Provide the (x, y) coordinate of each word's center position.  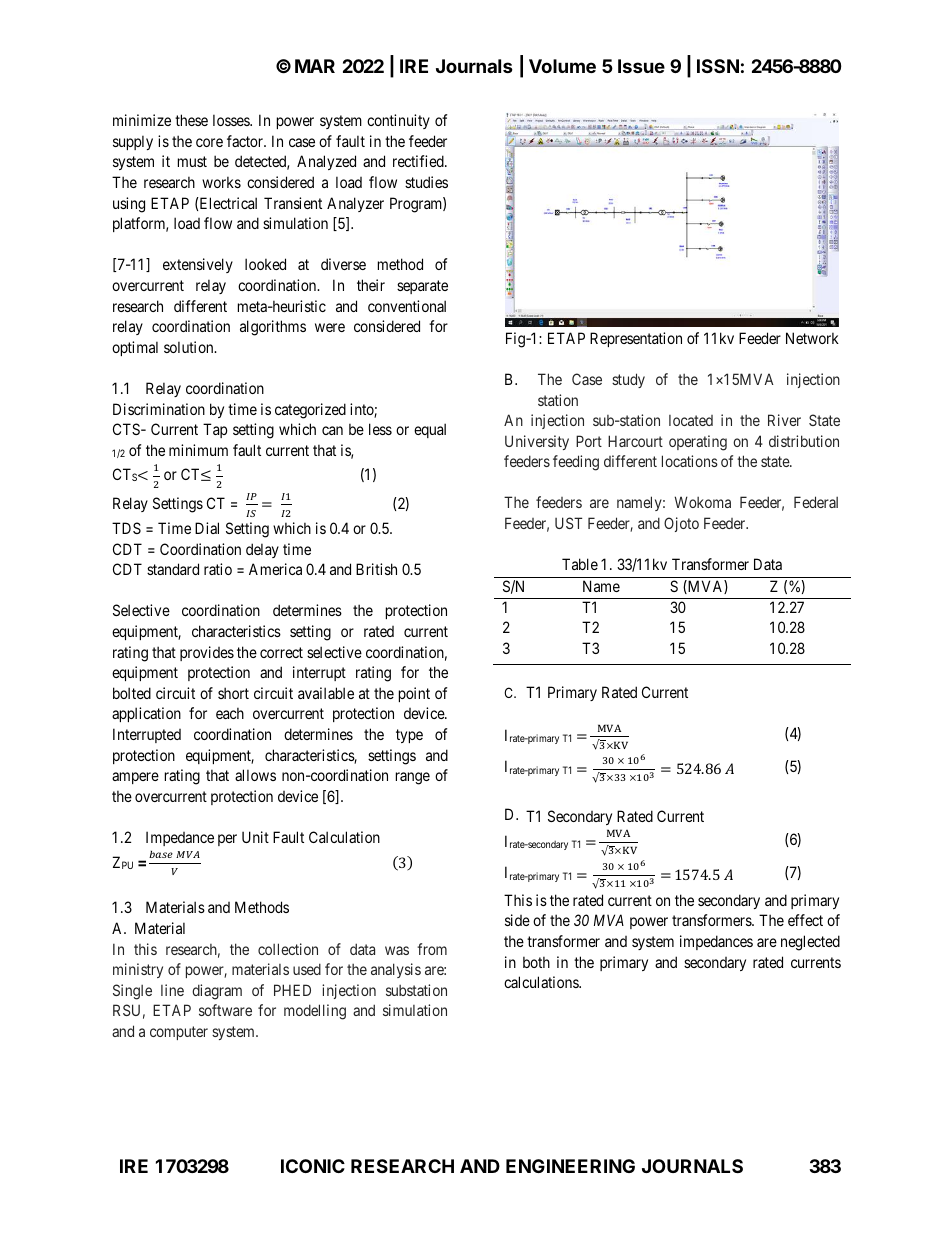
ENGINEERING (570, 1166)
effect (805, 920)
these (191, 120)
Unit (255, 837)
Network (812, 338)
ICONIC (313, 1166)
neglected (810, 943)
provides (207, 653)
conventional (407, 306)
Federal (816, 502)
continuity (398, 121)
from (432, 949)
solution (190, 347)
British (376, 569)
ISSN (718, 66)
